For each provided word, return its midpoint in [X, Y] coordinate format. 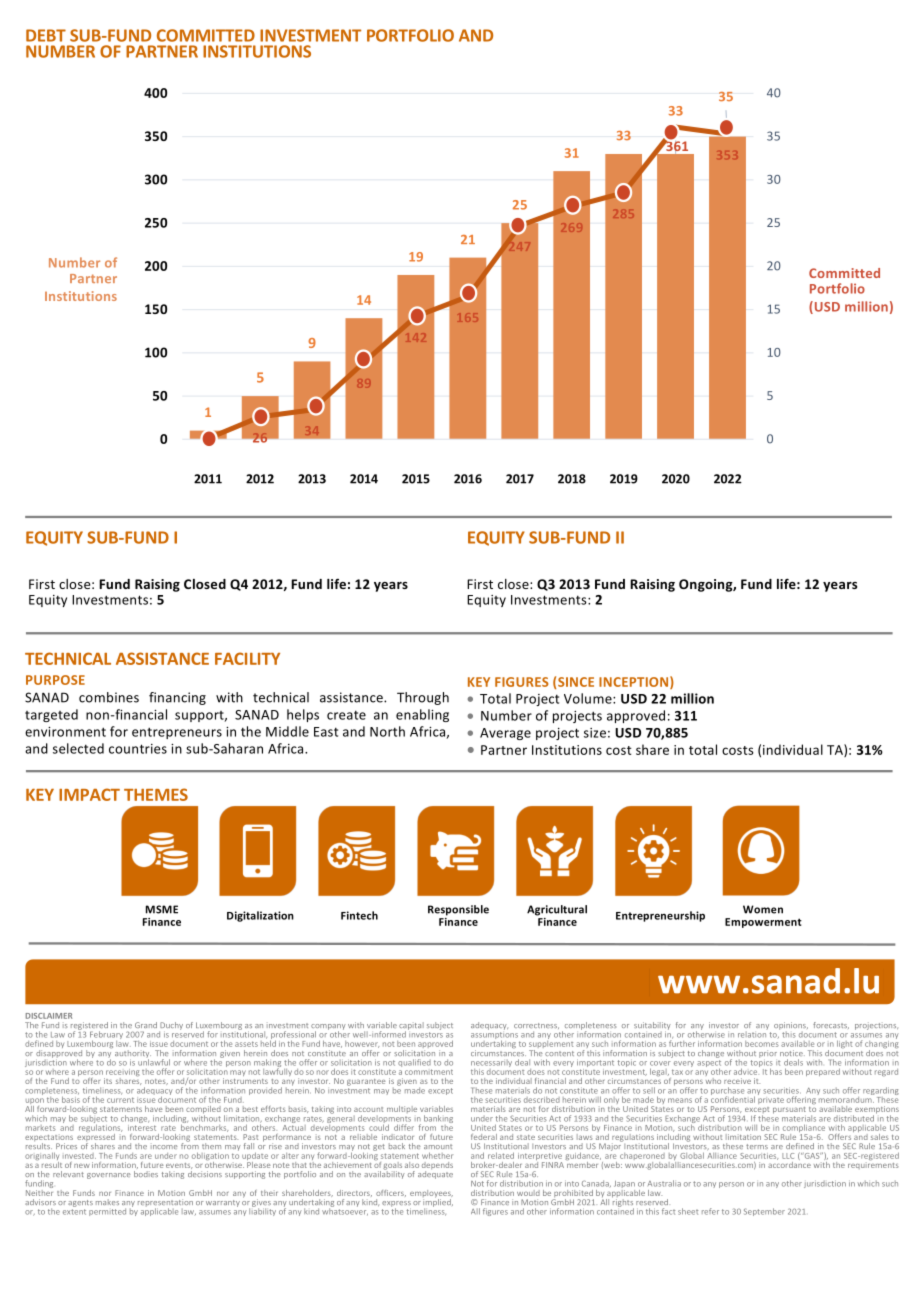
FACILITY [247, 658]
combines [109, 697]
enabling [422, 715]
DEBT [46, 35]
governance [109, 1176]
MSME [162, 909]
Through [423, 698]
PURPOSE [55, 680]
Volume [589, 698]
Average [505, 734]
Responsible [458, 910]
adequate [435, 1175]
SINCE [576, 682]
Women [763, 909]
